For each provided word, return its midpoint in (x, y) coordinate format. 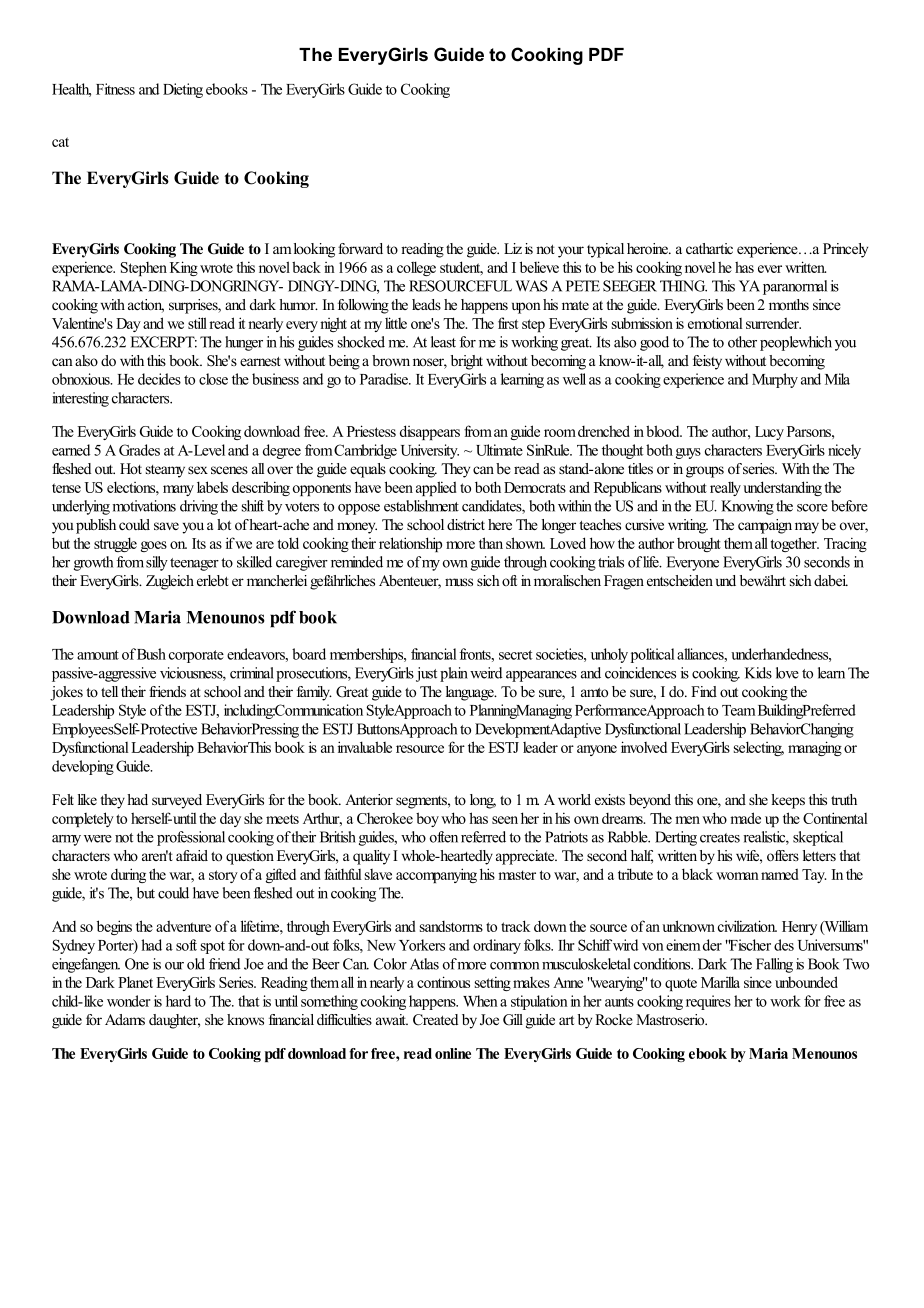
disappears (430, 432)
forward (360, 248)
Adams (125, 1019)
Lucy (769, 433)
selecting (759, 748)
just (426, 674)
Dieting (183, 90)
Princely (845, 250)
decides (159, 379)
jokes (66, 693)
